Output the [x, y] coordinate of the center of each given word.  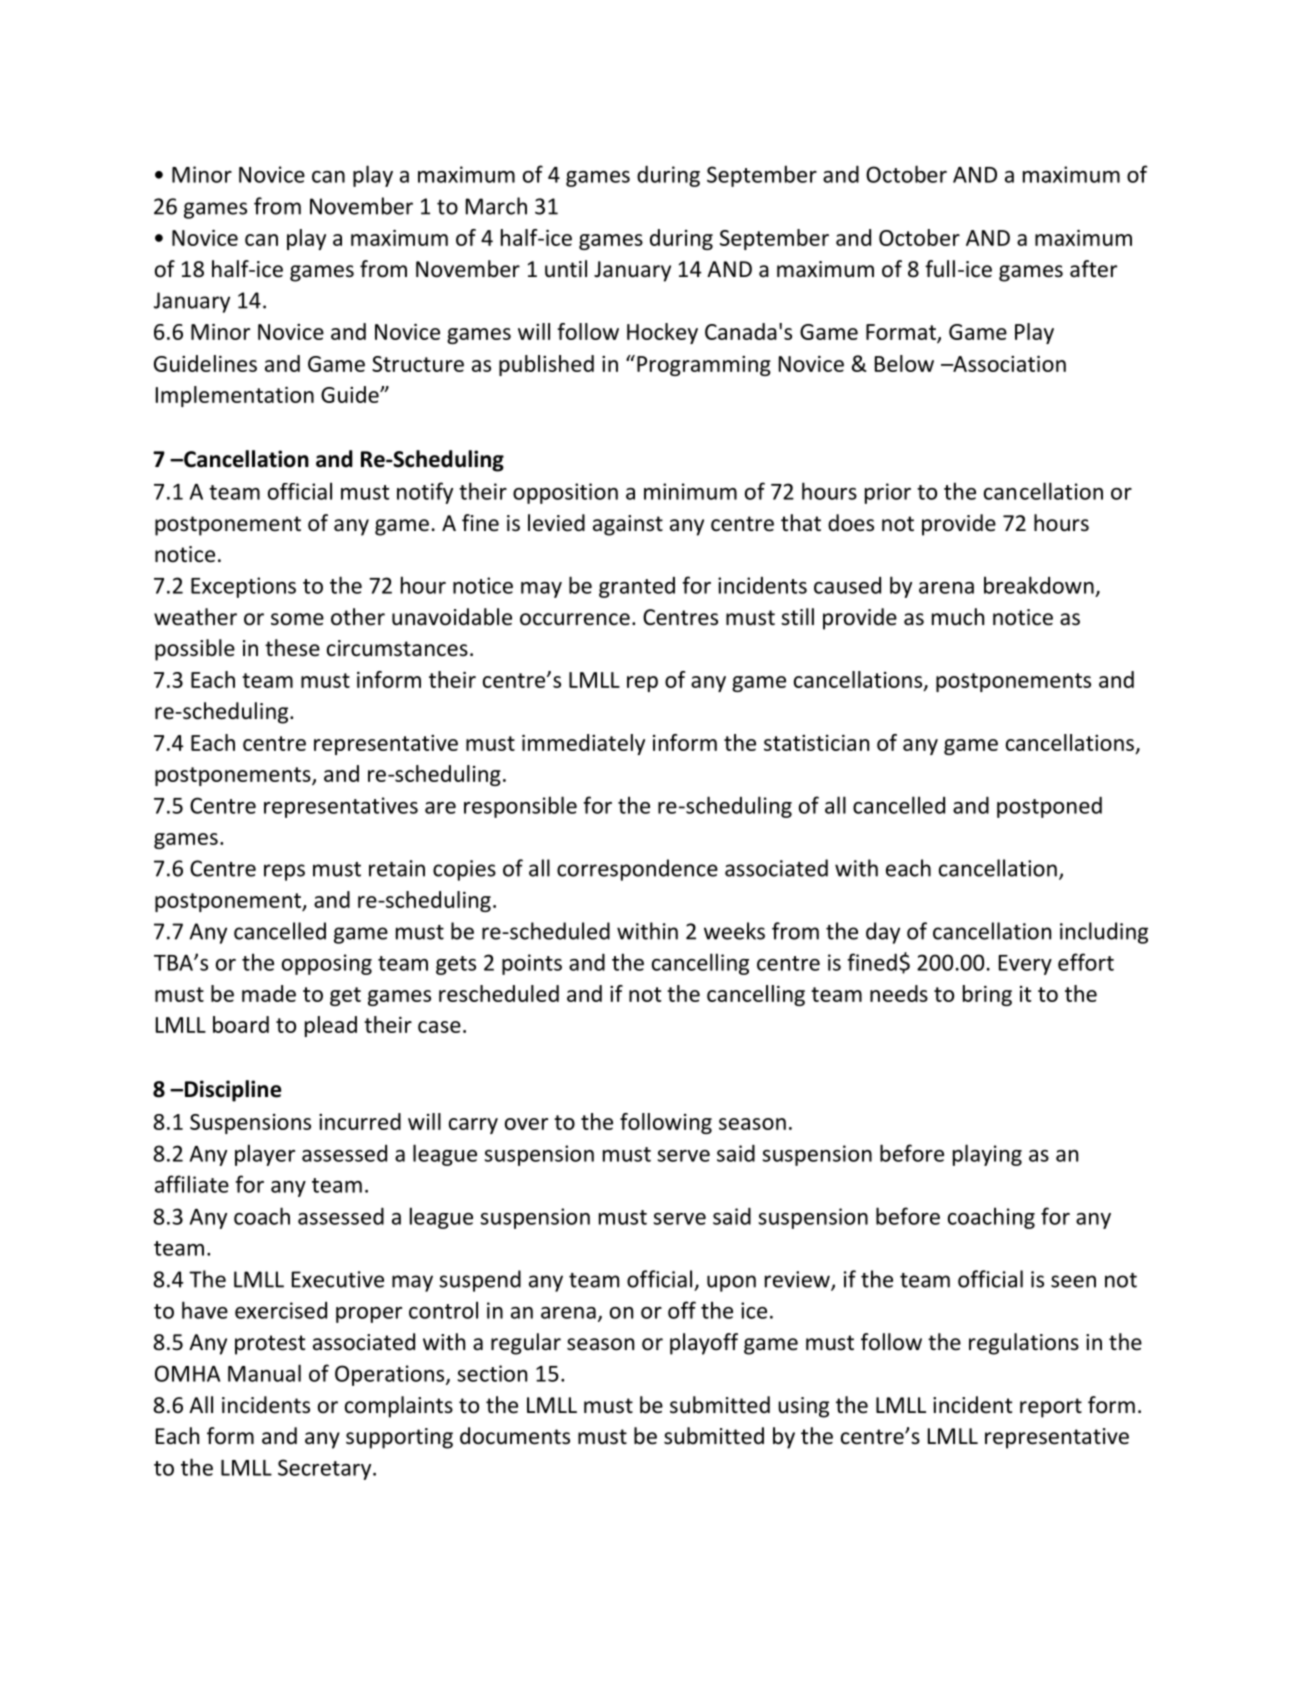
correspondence [637, 870]
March [496, 206]
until [566, 268]
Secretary [326, 1469]
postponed [1049, 807]
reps [284, 872]
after [1093, 269]
